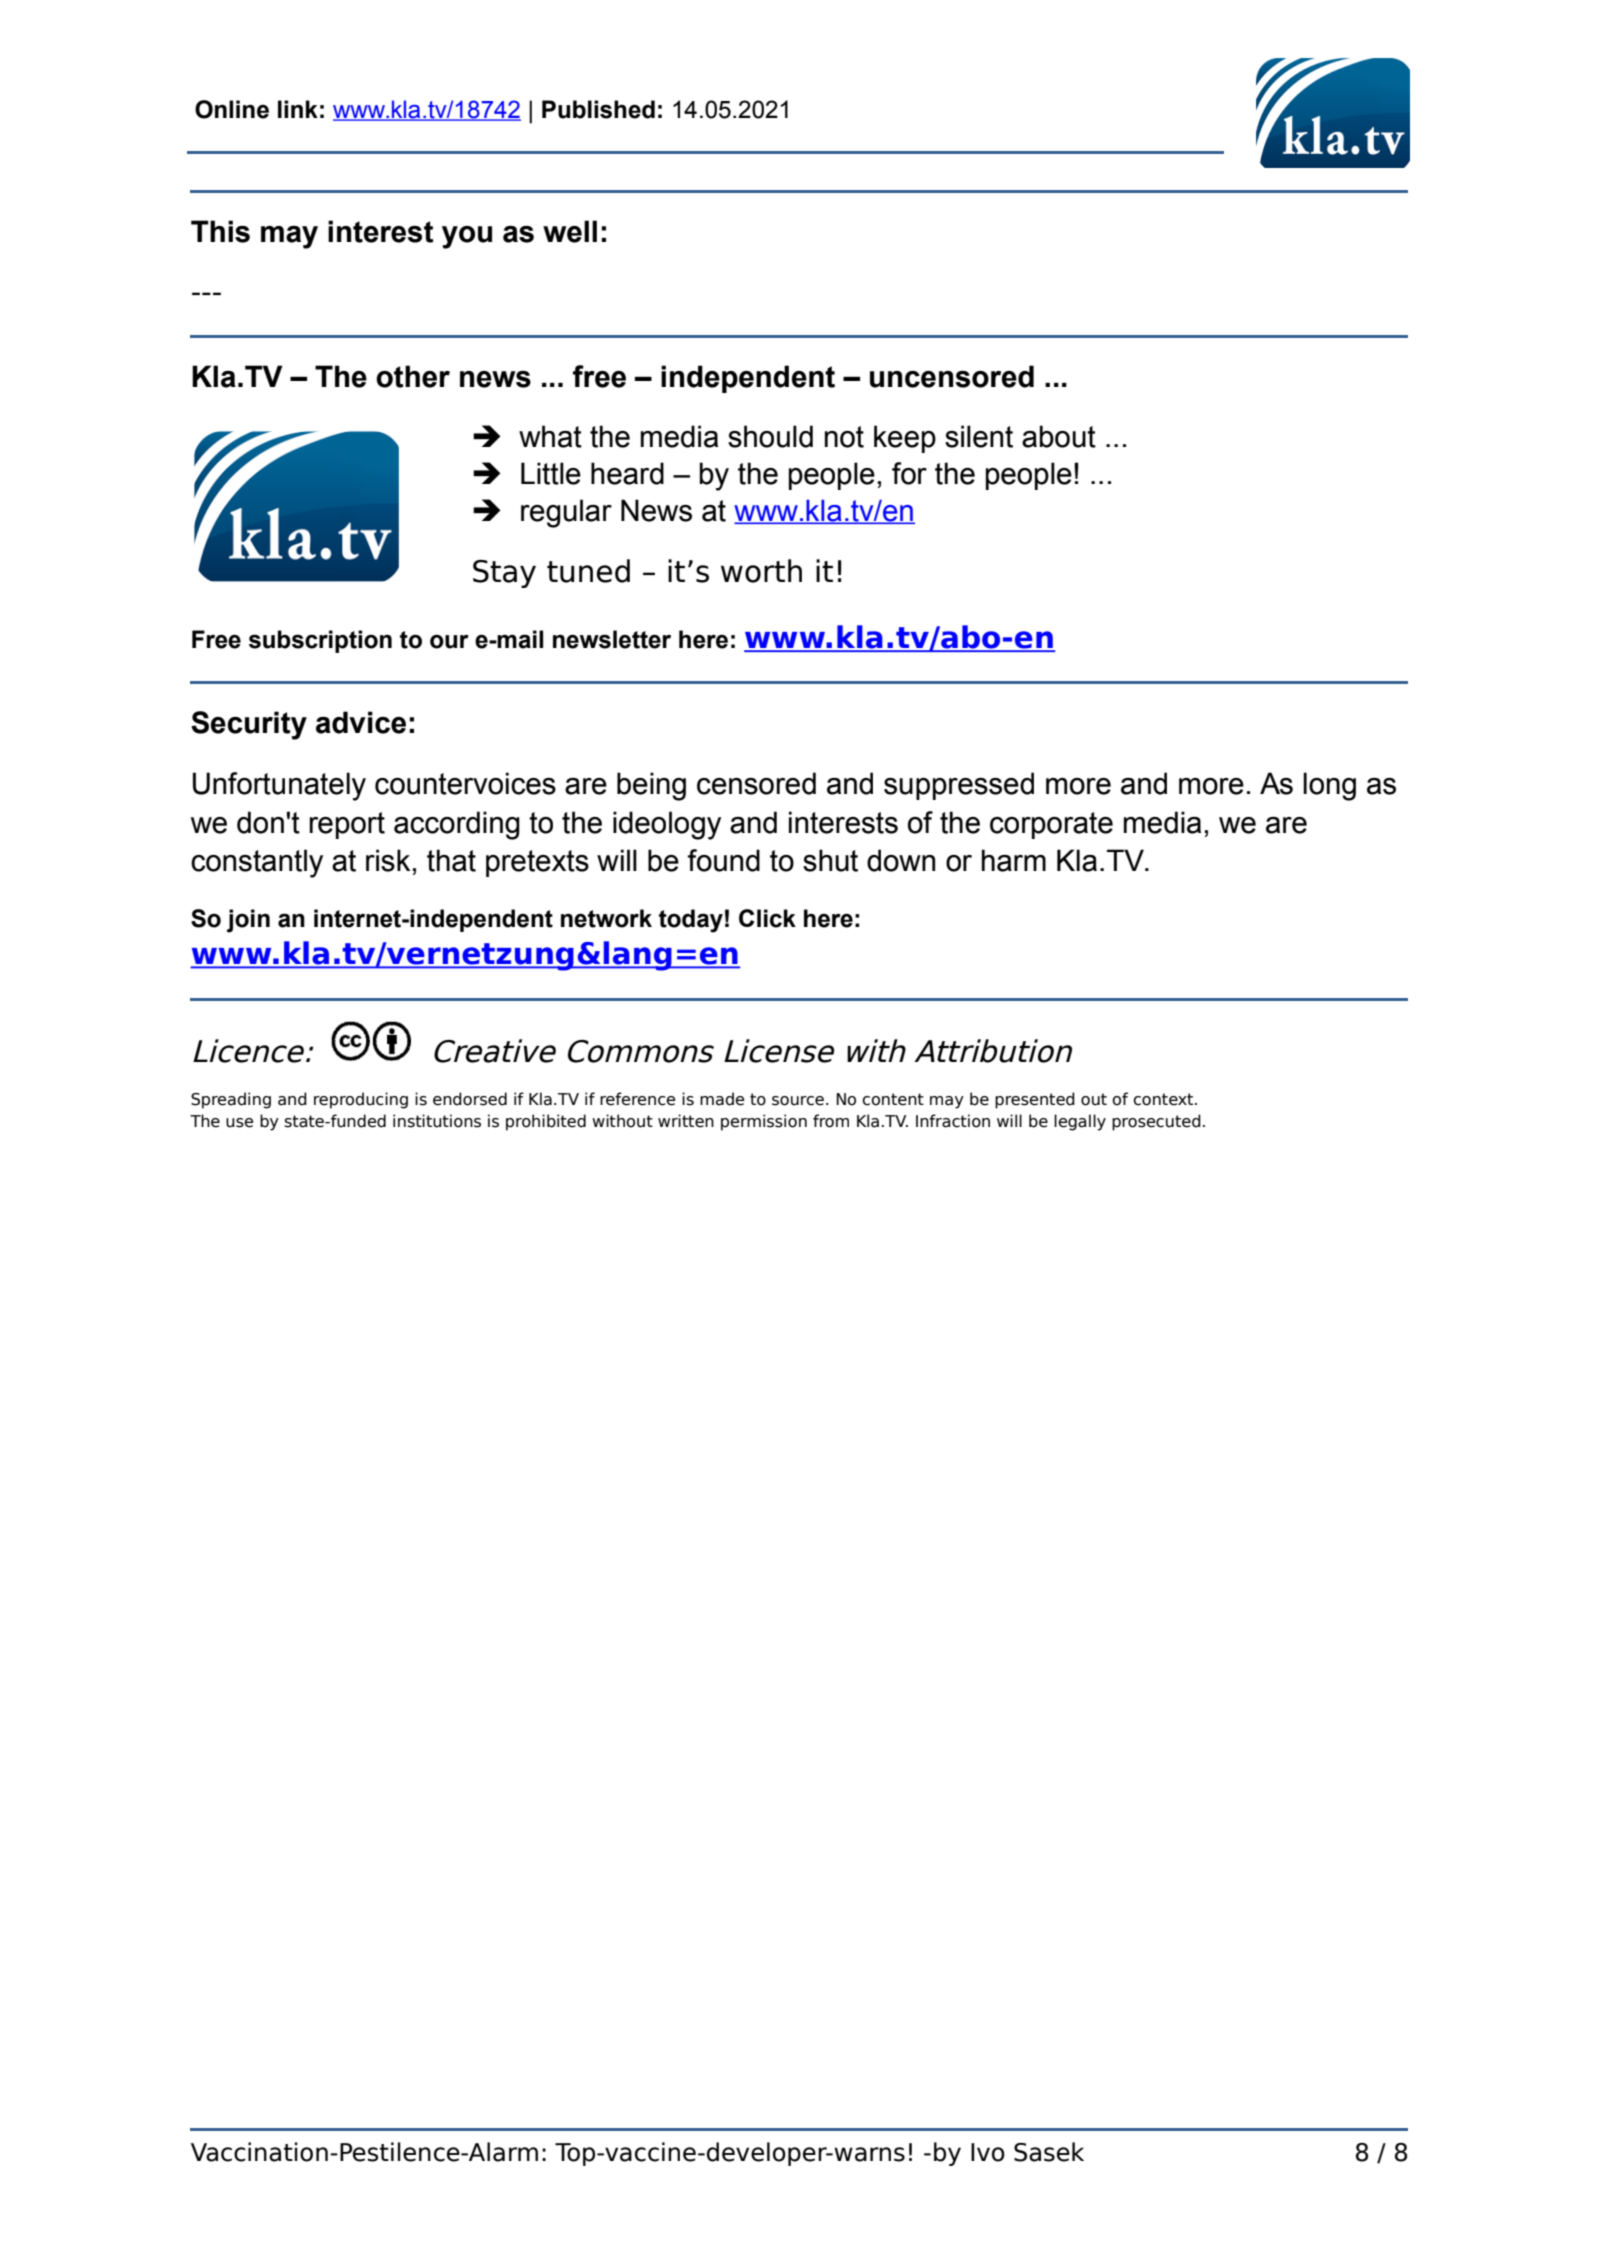 This screenshot has height=2262, width=1598. I want to click on Published, so click(598, 109).
